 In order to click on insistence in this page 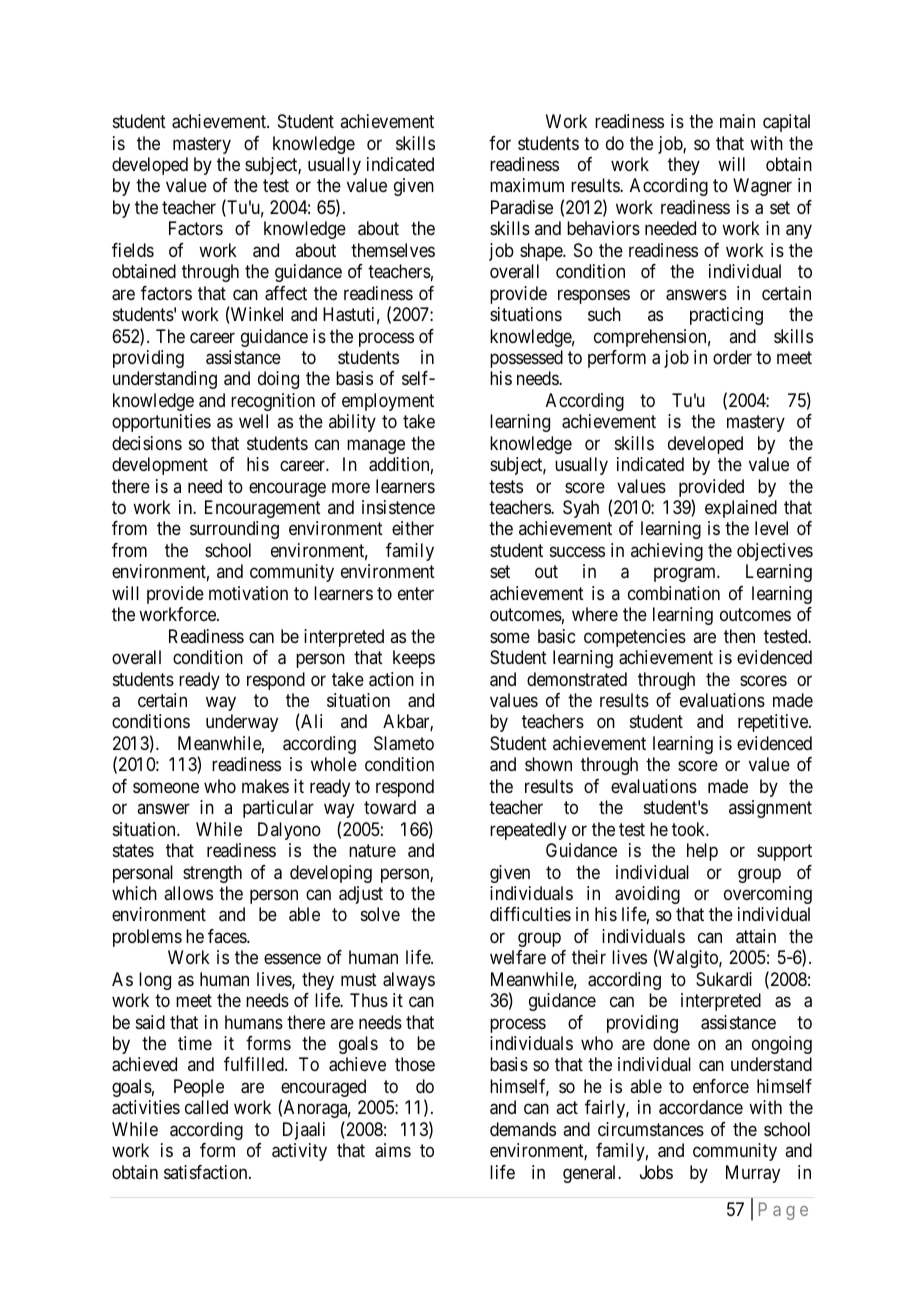, I will do `click(398, 507)`.
